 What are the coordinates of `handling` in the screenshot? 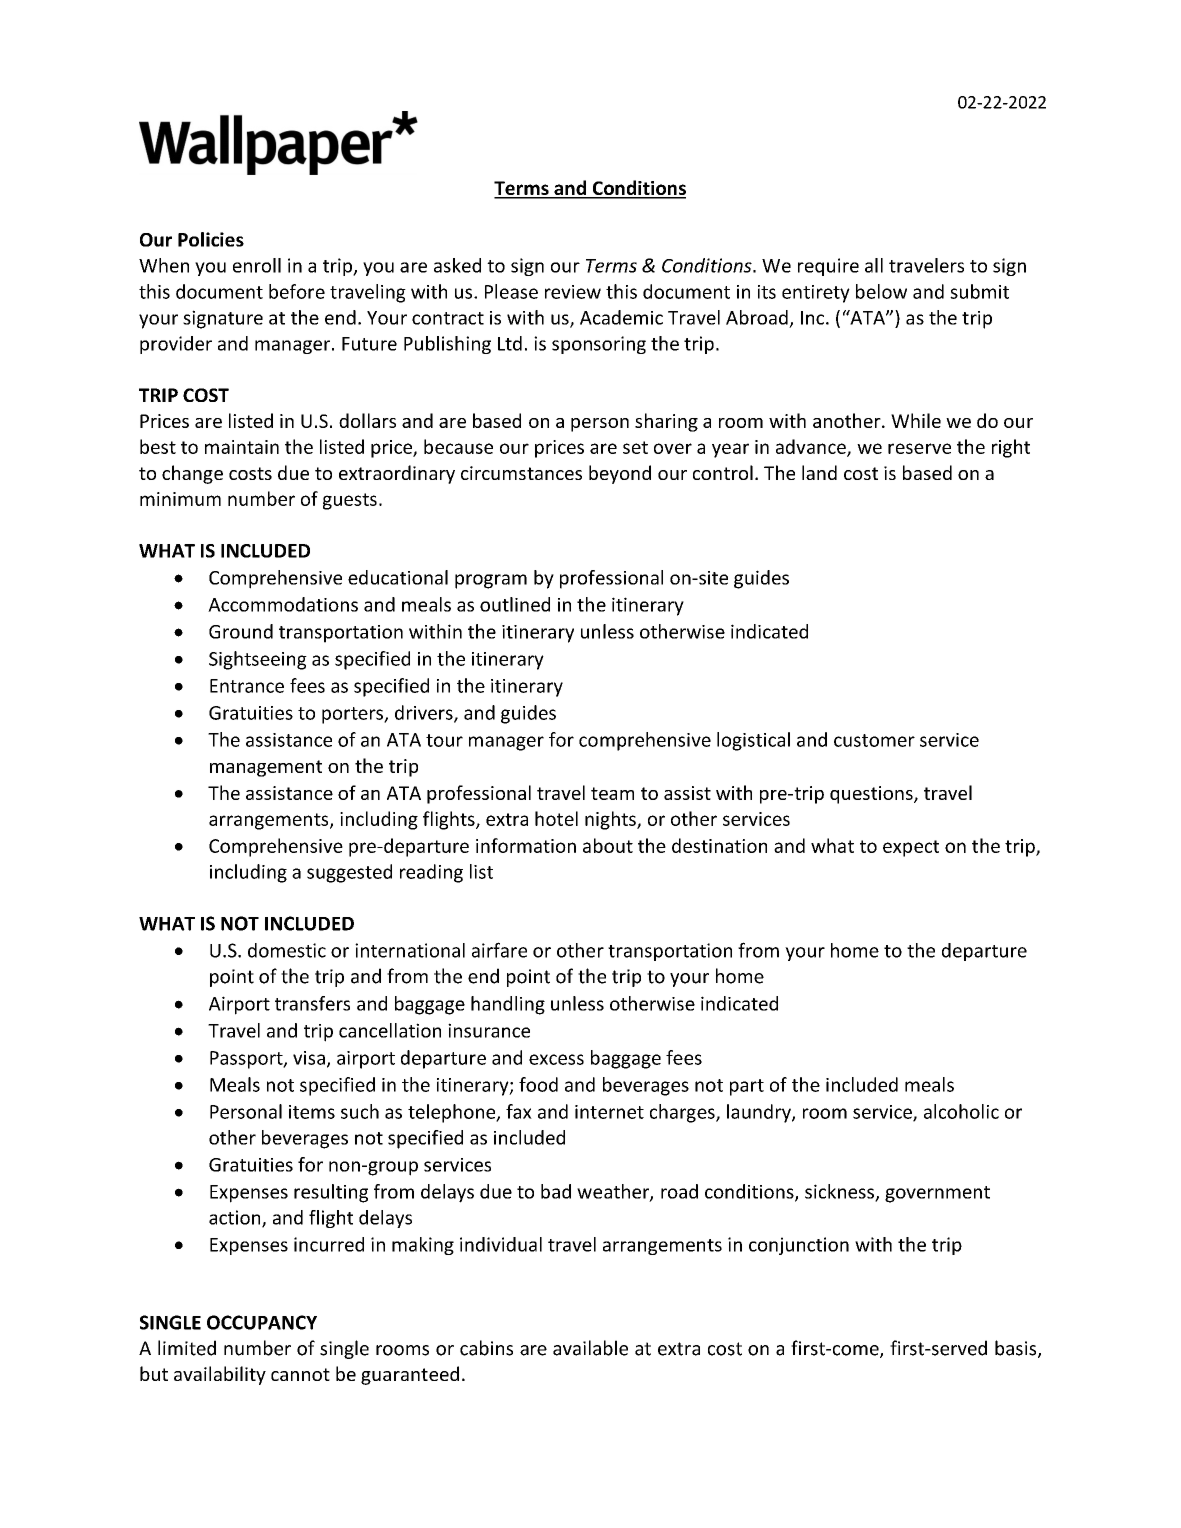 It's located at (508, 1005).
